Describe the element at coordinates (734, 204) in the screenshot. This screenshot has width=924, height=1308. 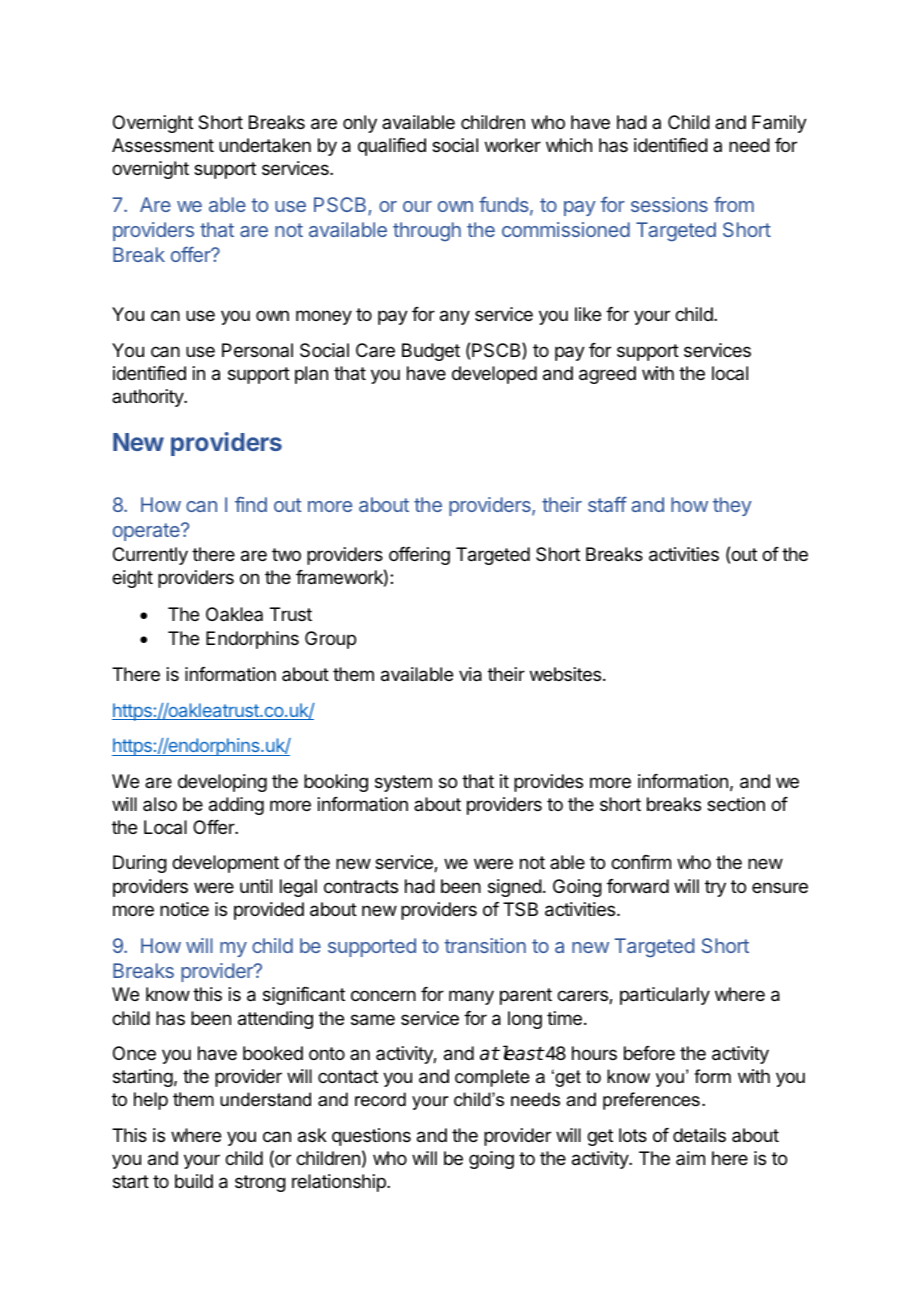
I see `from` at that location.
